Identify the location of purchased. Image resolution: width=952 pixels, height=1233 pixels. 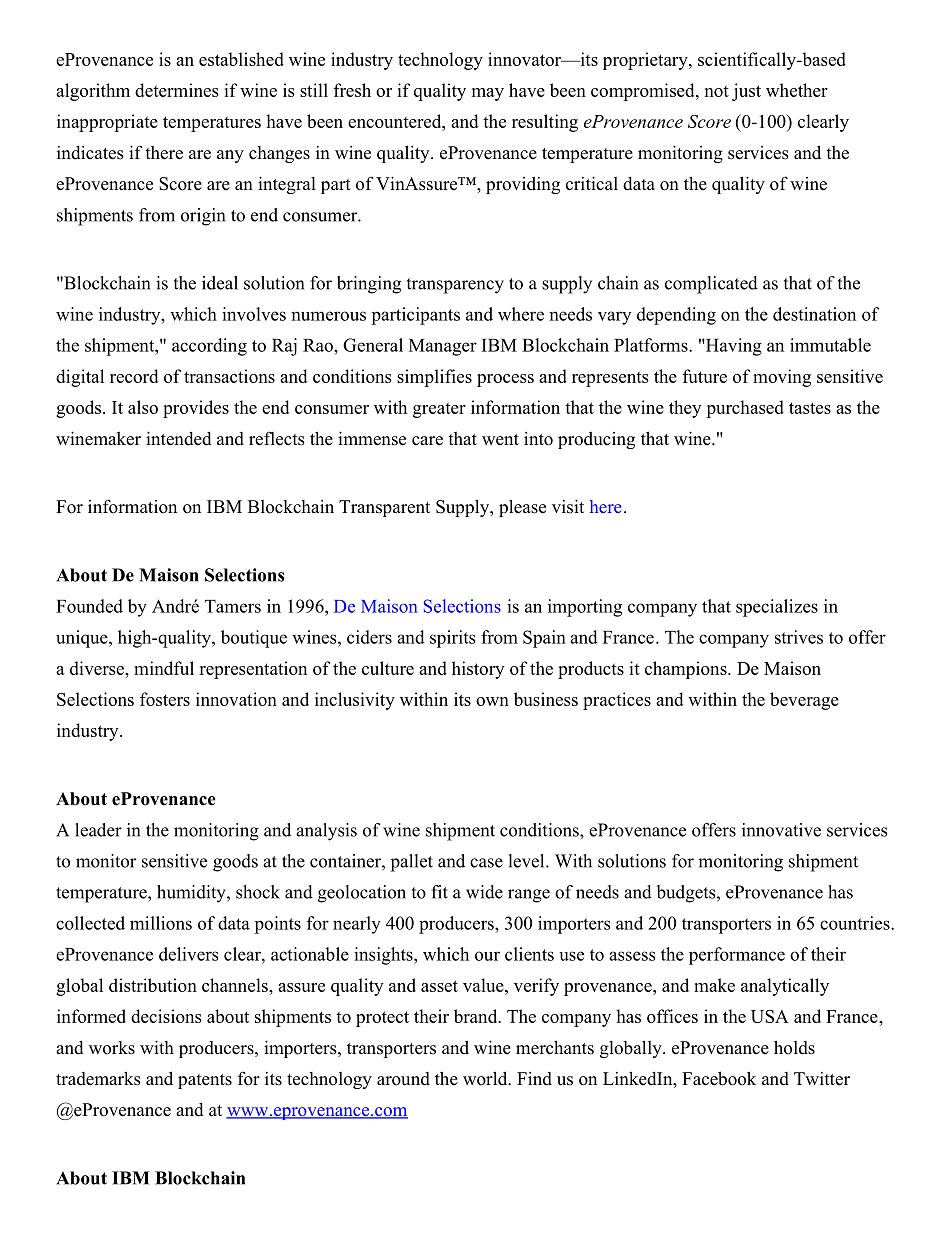
(745, 409).
